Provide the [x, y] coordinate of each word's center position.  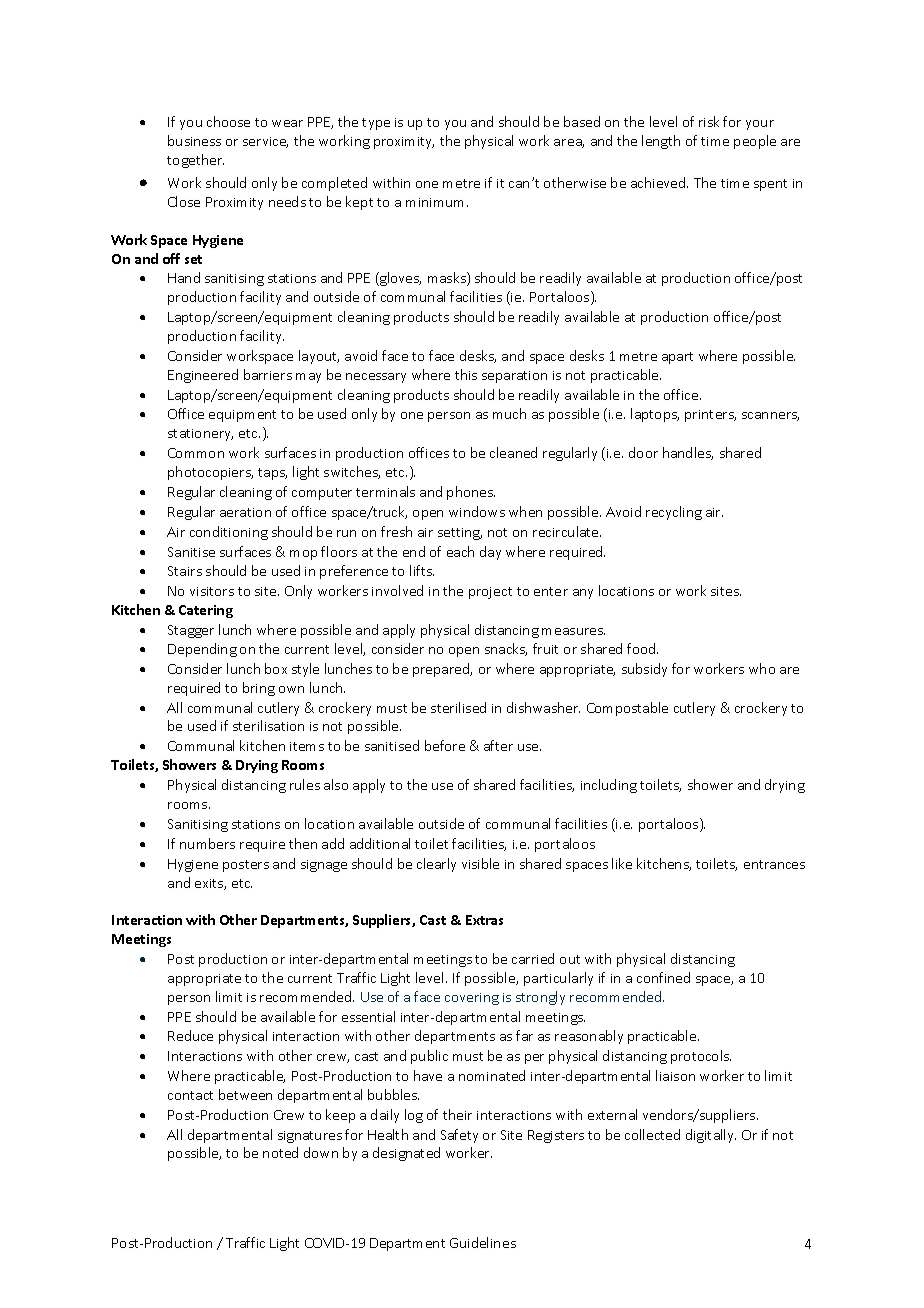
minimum [437, 202]
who [762, 668]
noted [280, 1152]
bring [259, 689]
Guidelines [483, 1242]
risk [709, 121]
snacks [506, 649]
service [265, 142]
